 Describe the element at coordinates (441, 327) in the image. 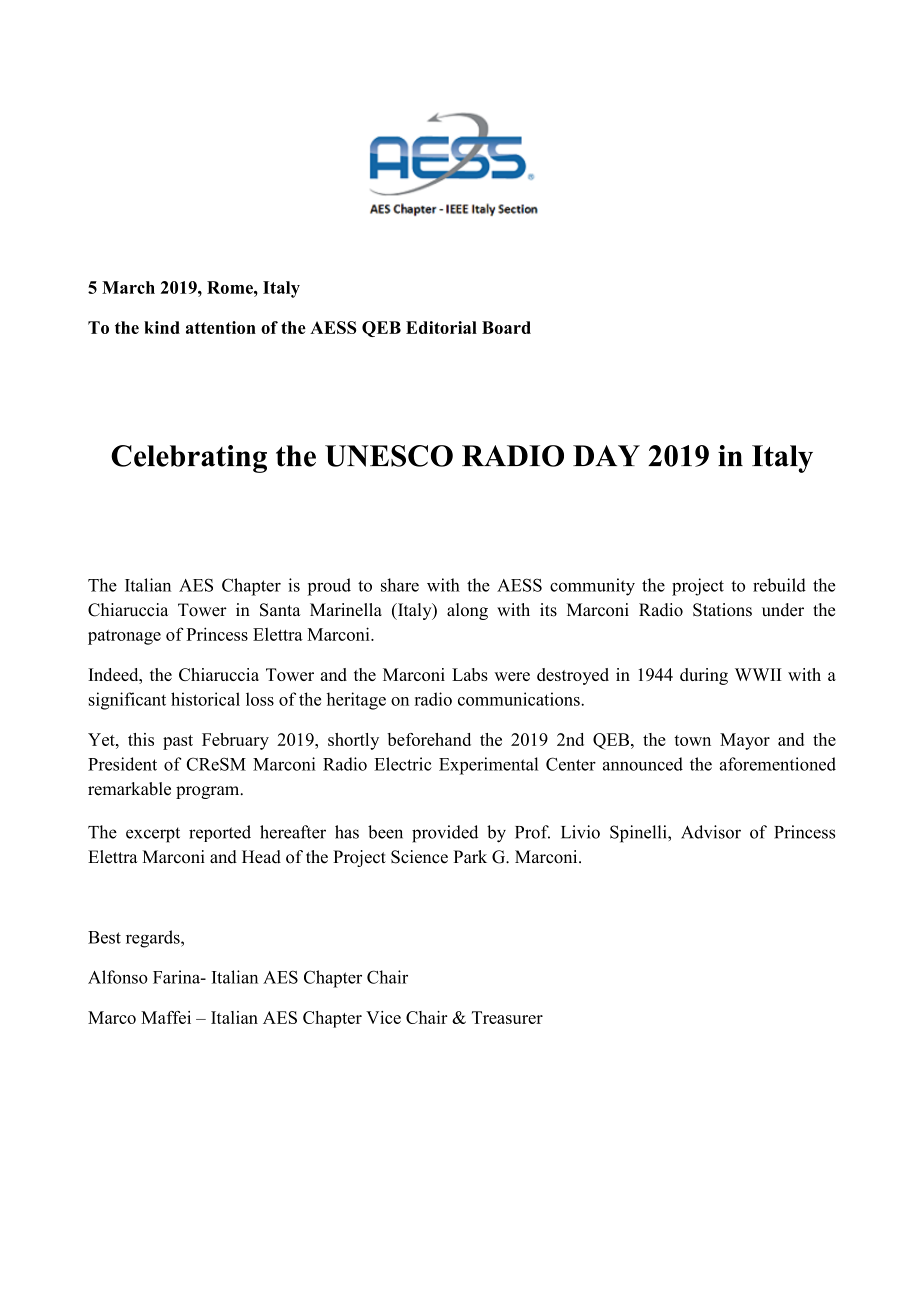

I see `Editorial` at that location.
